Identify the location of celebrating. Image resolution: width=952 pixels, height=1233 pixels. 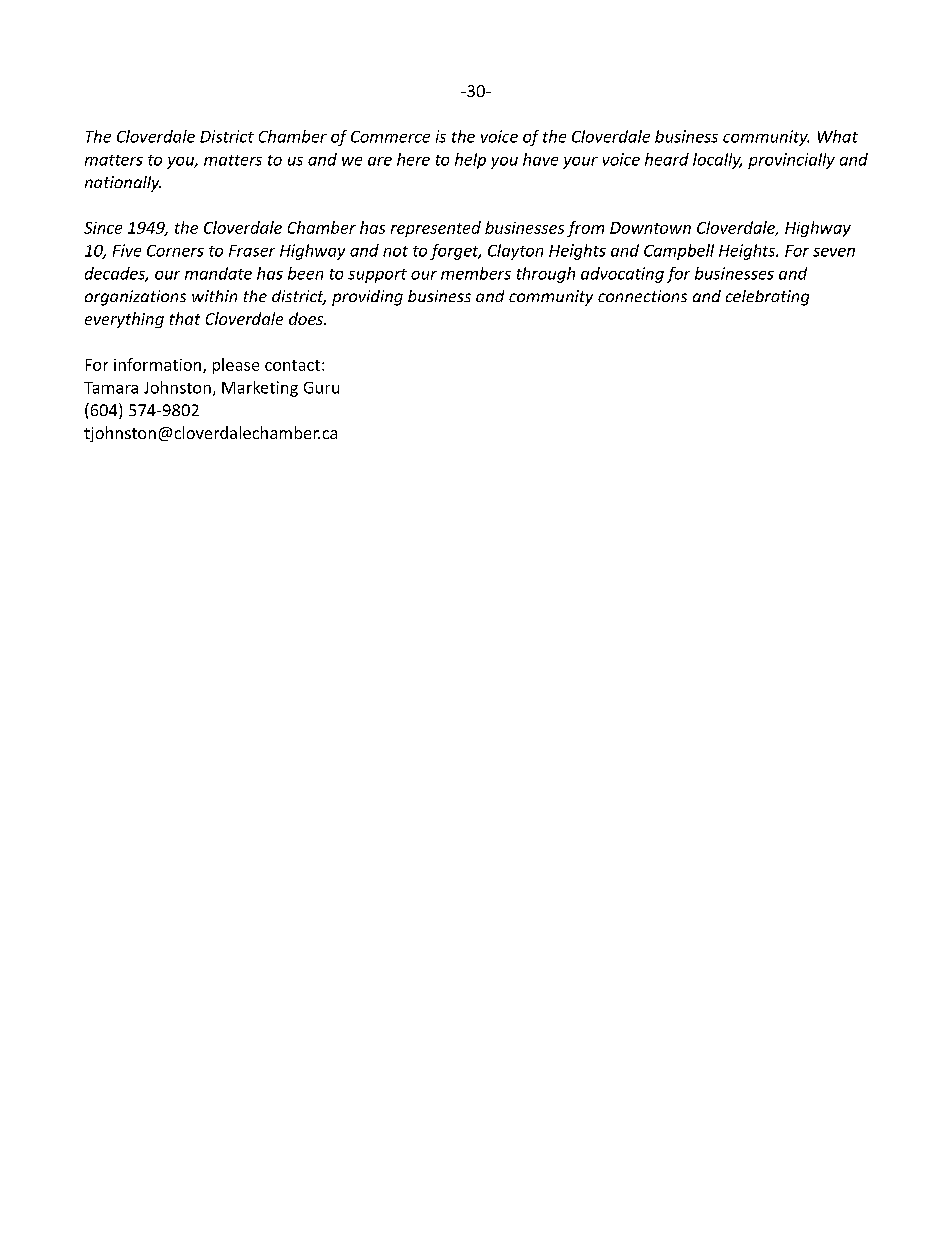
(767, 298).
